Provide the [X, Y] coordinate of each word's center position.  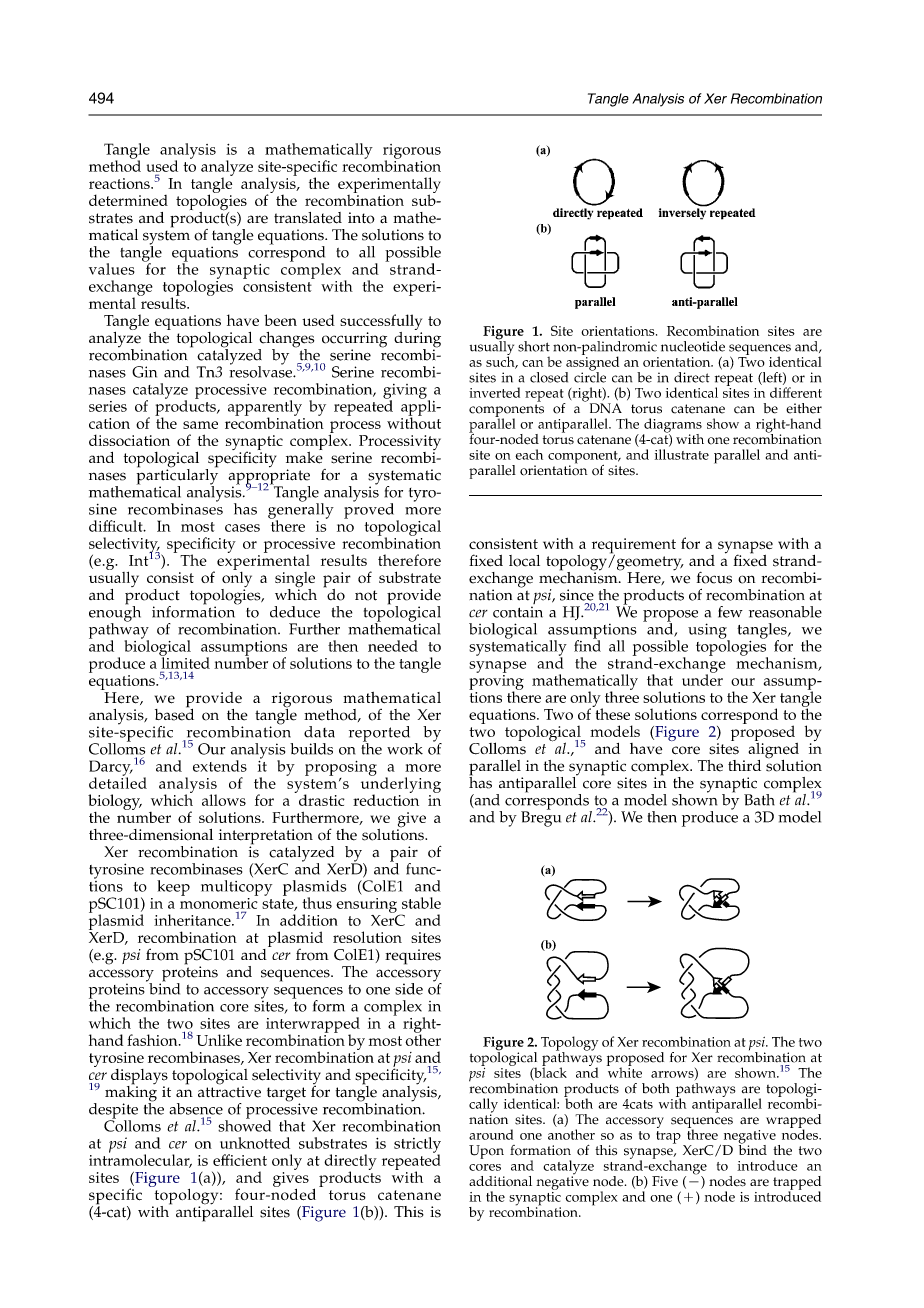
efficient [240, 1160]
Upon [486, 1152]
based [174, 713]
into [361, 218]
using [708, 632]
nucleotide [693, 346]
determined [128, 200]
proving [496, 682]
